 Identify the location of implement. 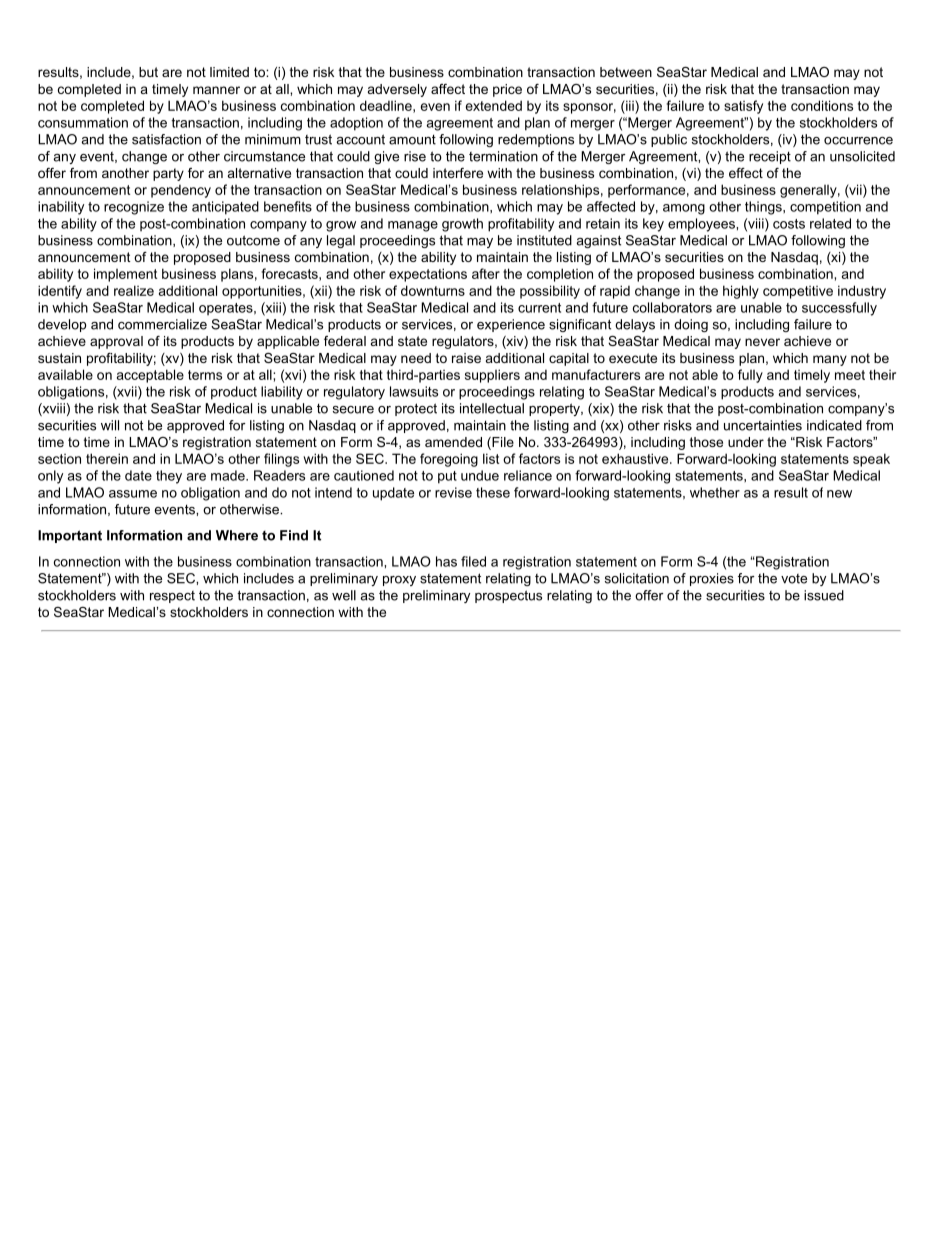
(125, 275).
